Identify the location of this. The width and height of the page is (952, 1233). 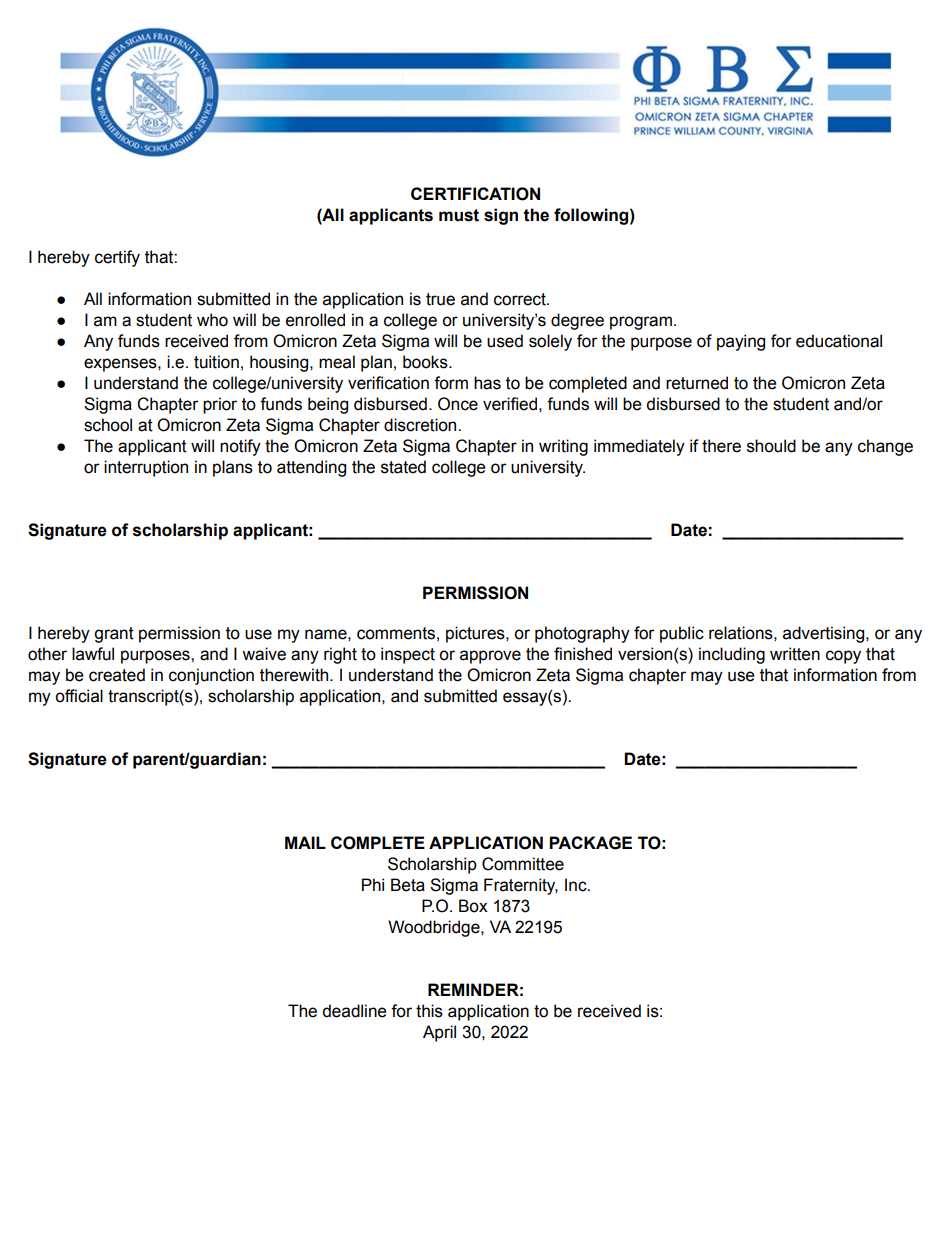
(429, 1011).
